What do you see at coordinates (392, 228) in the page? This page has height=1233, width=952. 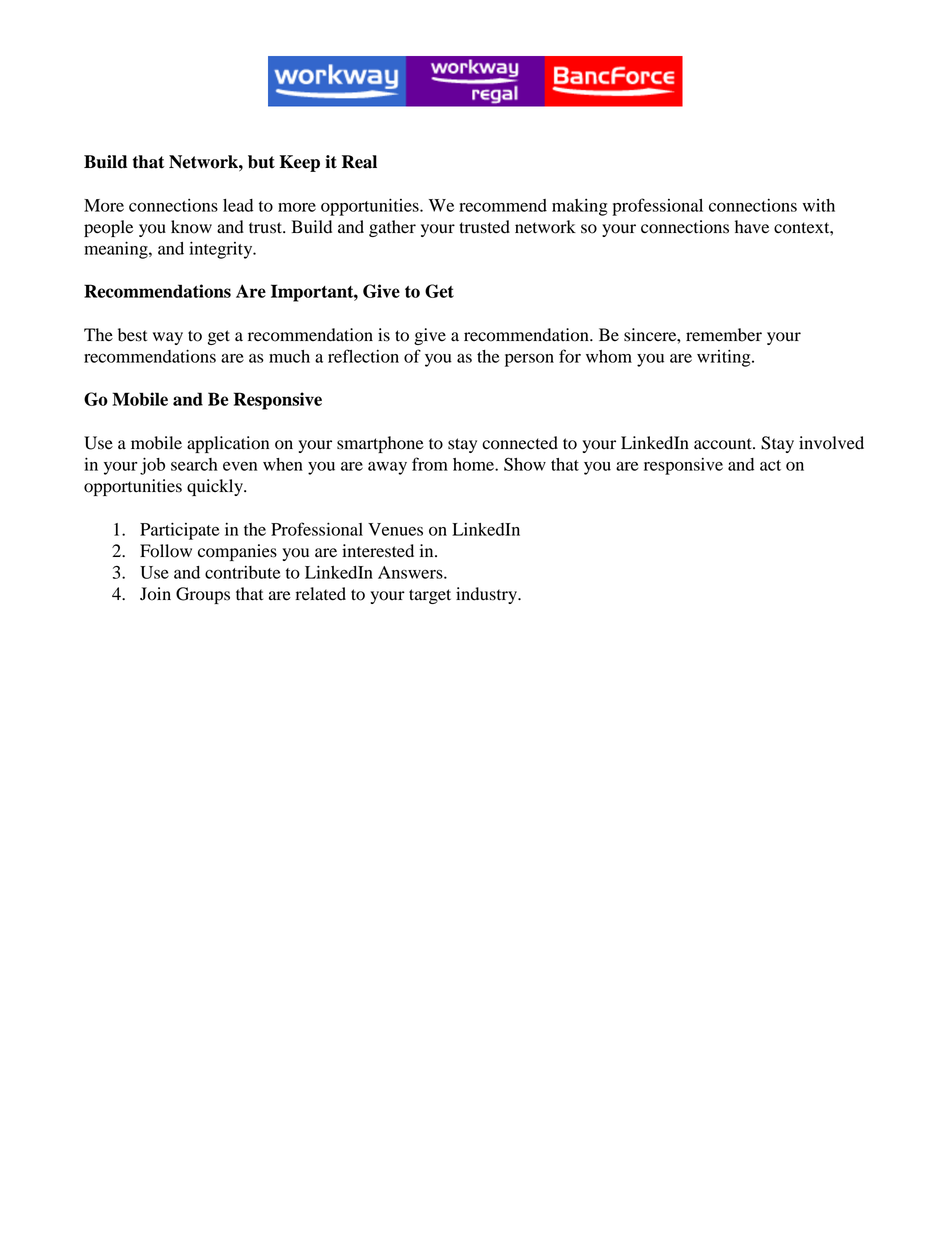 I see `gather` at bounding box center [392, 228].
